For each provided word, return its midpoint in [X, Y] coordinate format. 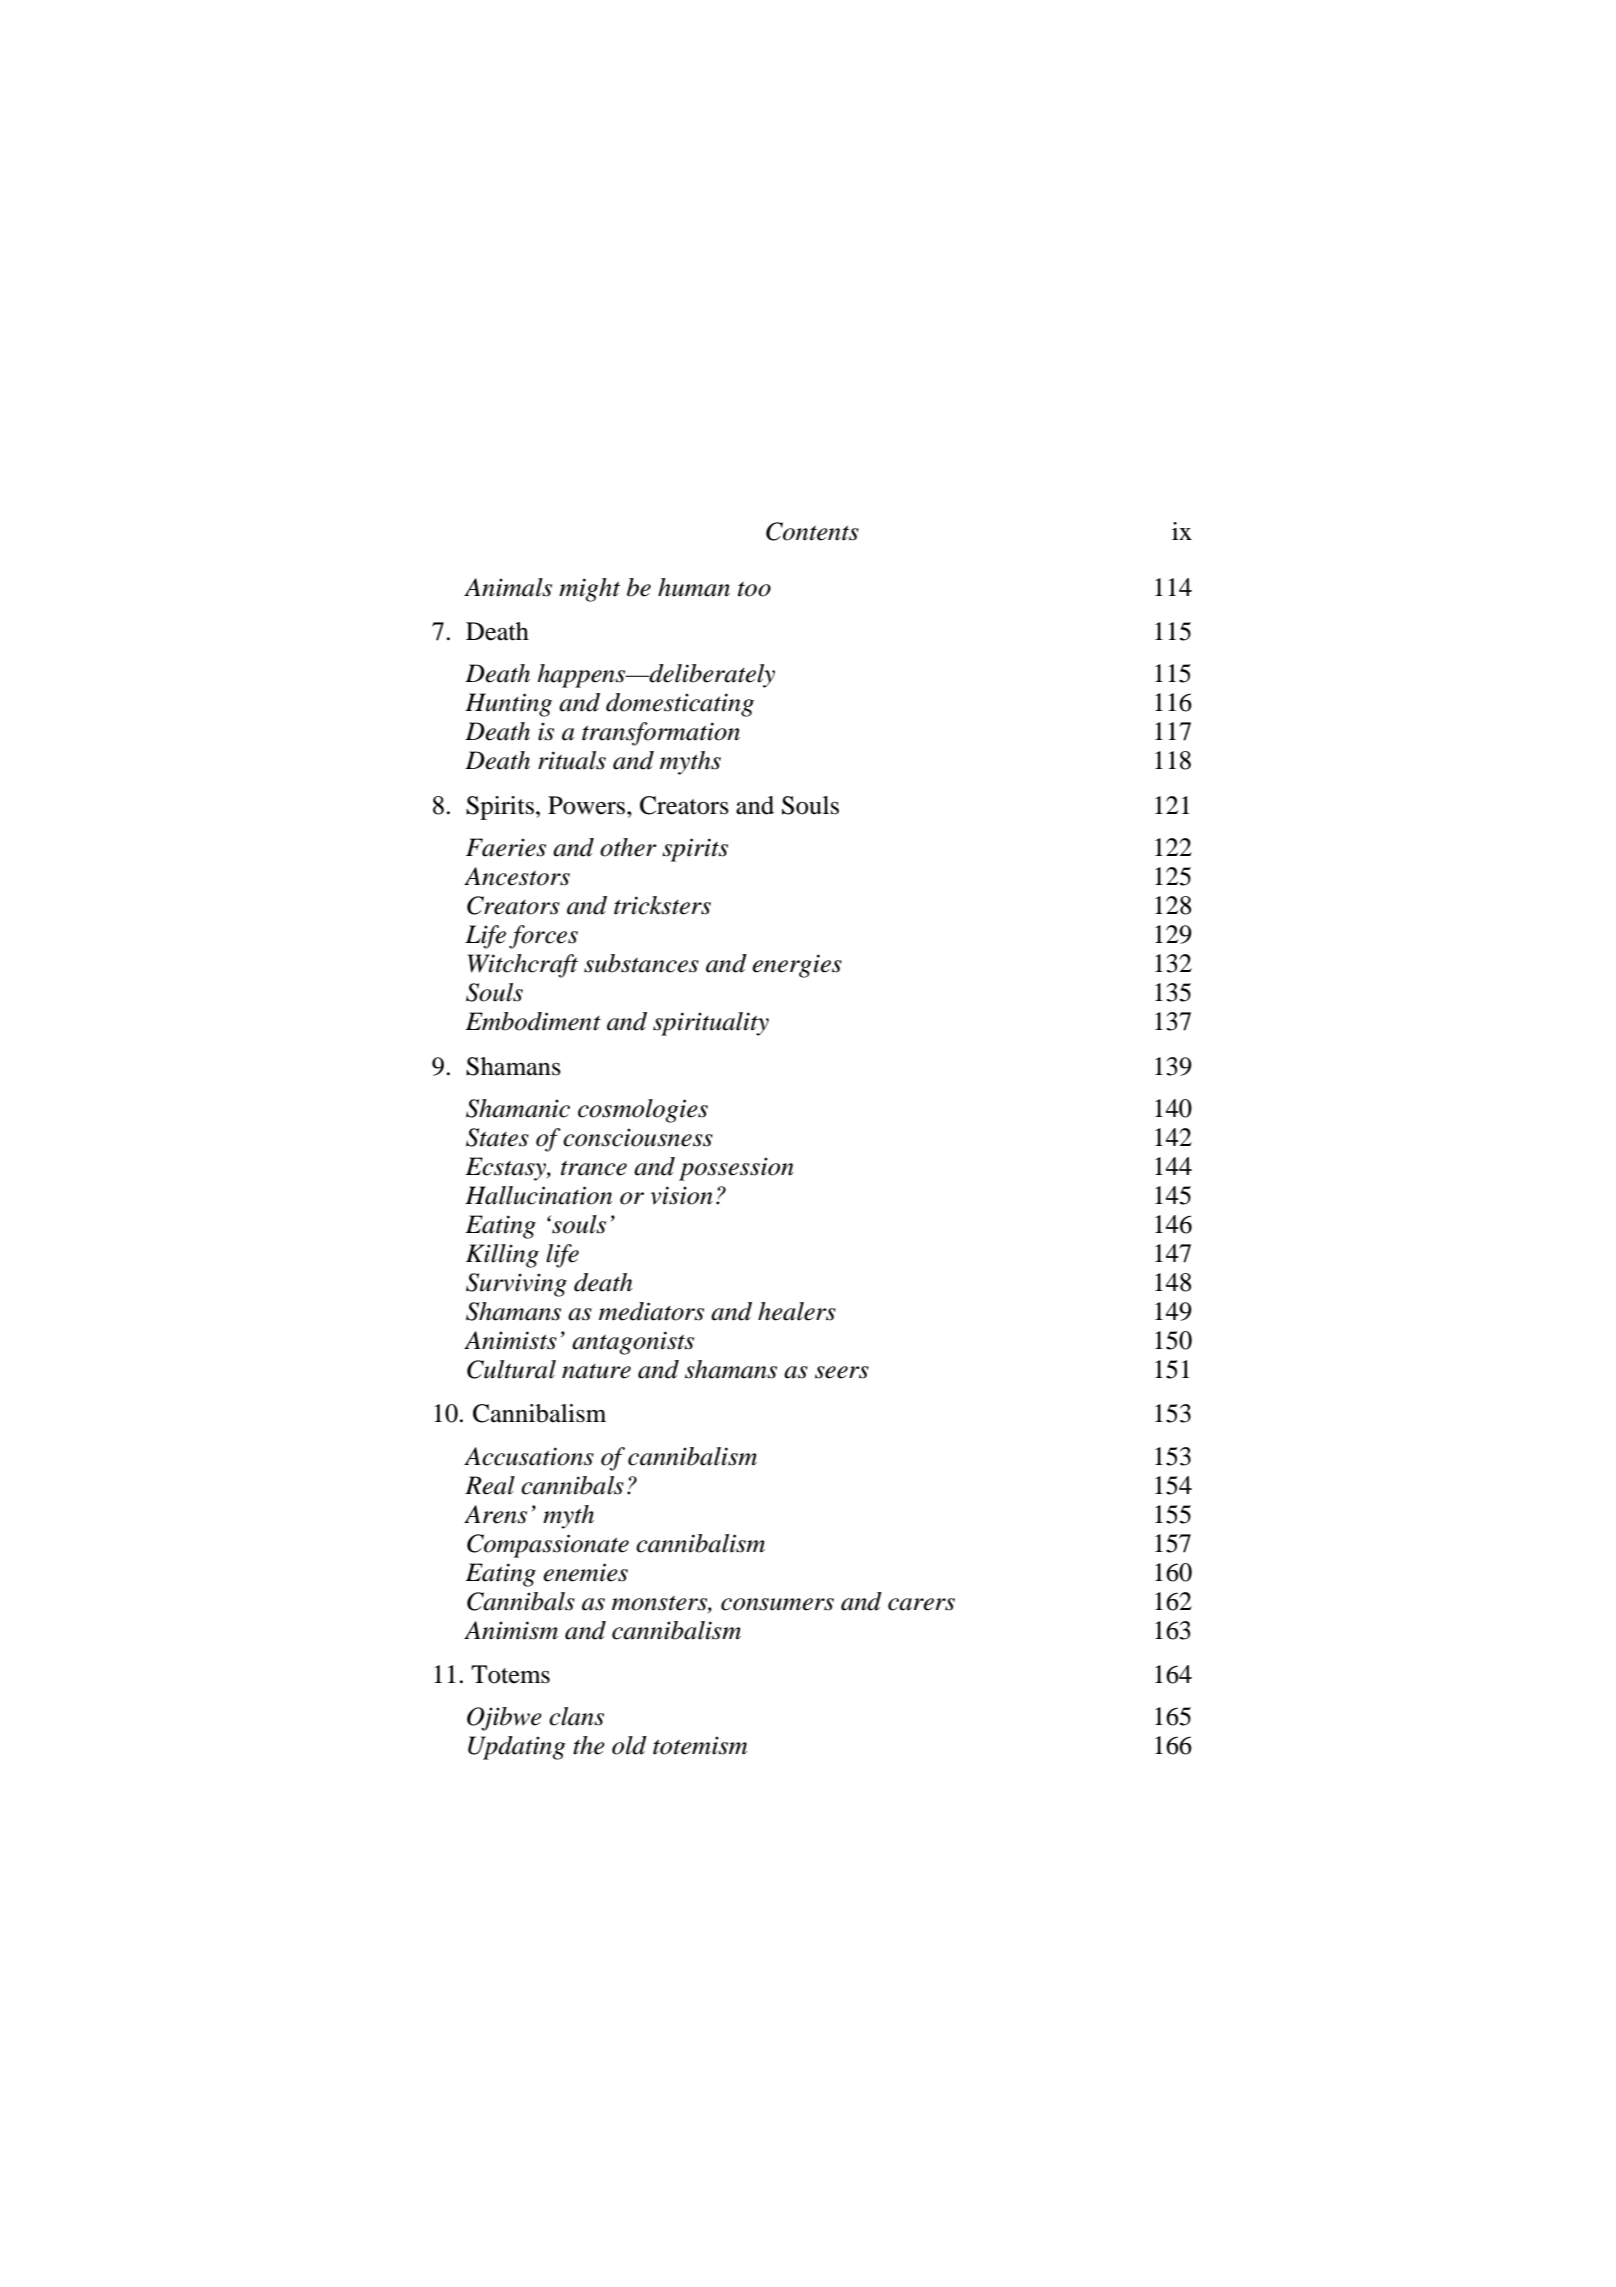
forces [543, 937]
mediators [651, 1311]
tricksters [662, 905]
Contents [812, 531]
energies [797, 966]
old [629, 1745]
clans [576, 1716]
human [694, 587]
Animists [510, 1340]
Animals [508, 587]
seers [842, 1372]
